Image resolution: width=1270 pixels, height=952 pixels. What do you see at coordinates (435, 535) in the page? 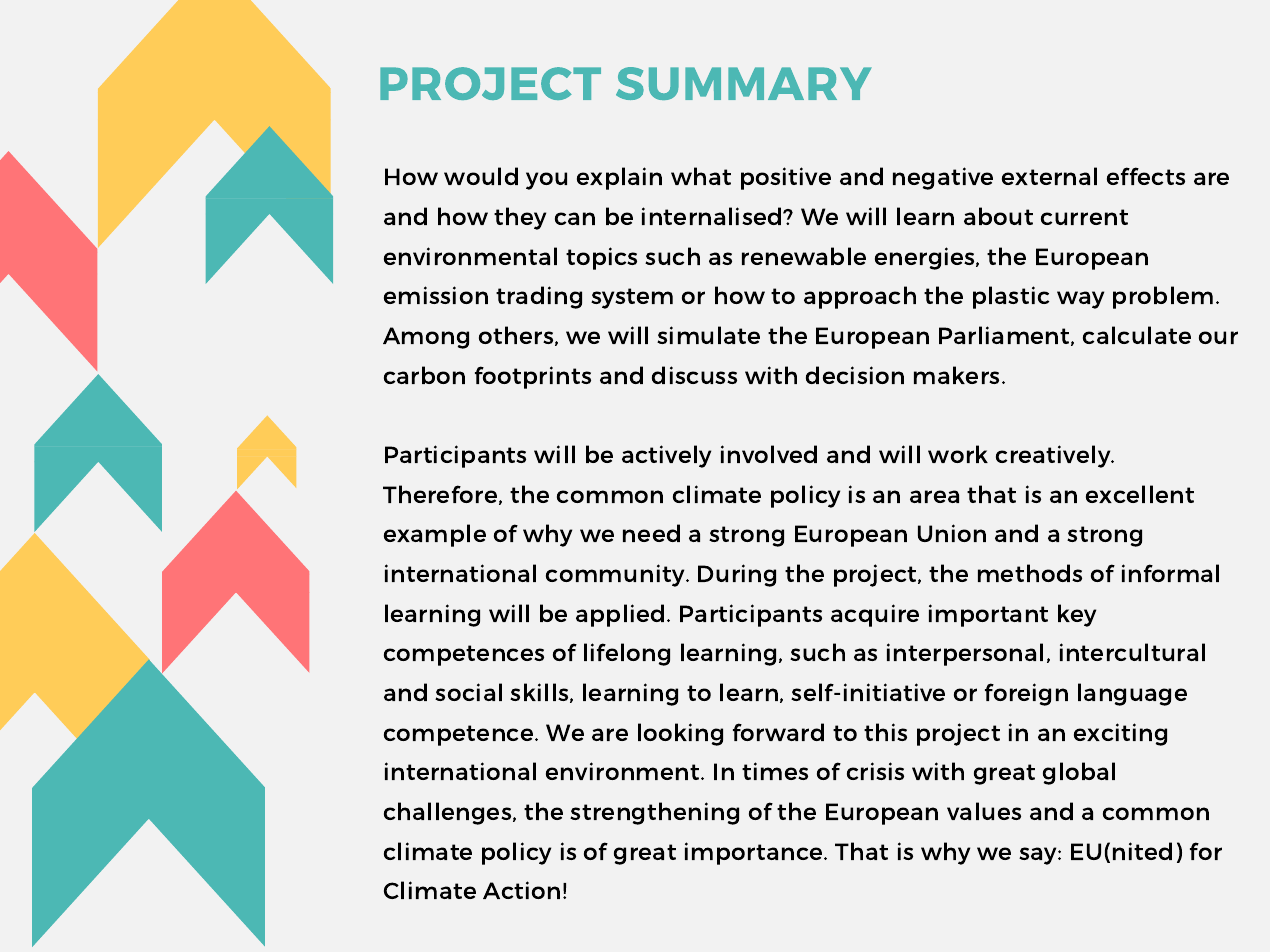
I see `example` at bounding box center [435, 535].
